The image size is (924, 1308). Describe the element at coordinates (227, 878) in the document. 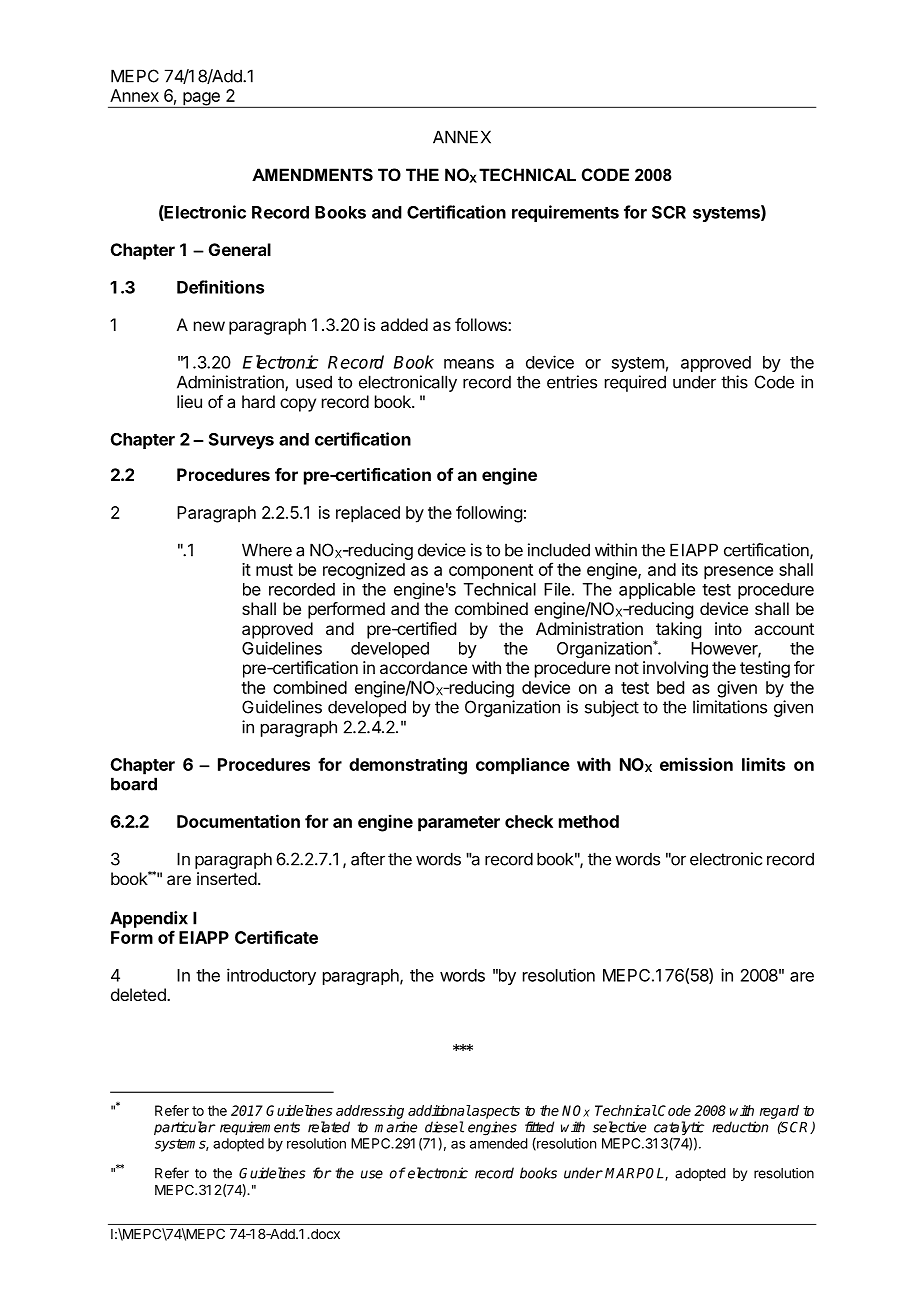

I see `inserted` at that location.
